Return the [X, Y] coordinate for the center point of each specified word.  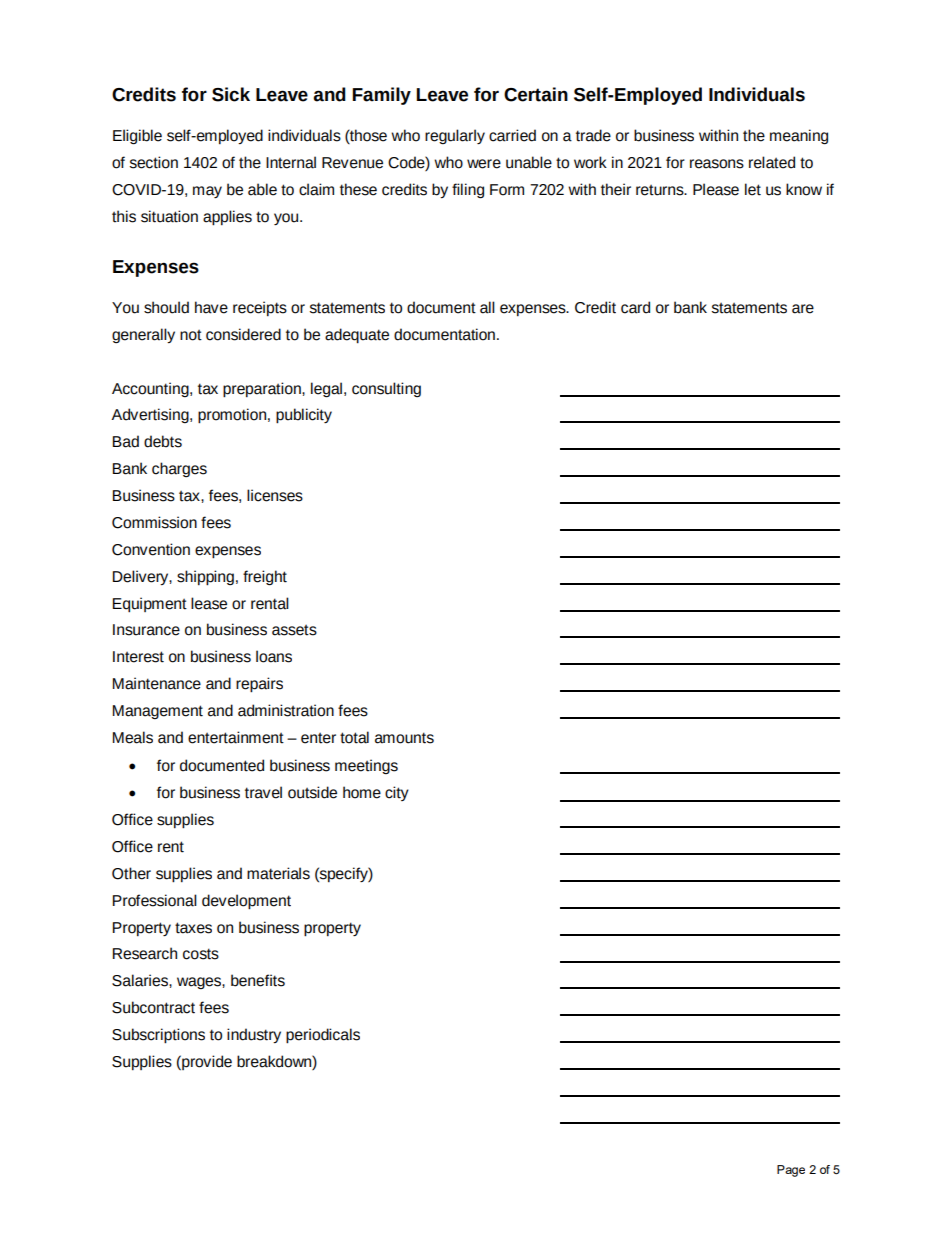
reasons [717, 164]
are [803, 309]
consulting [386, 389]
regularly [455, 136]
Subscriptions [158, 1036]
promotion [232, 416]
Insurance [146, 630]
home [362, 792]
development [246, 902]
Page [791, 1171]
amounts [404, 738]
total [354, 737]
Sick [231, 94]
